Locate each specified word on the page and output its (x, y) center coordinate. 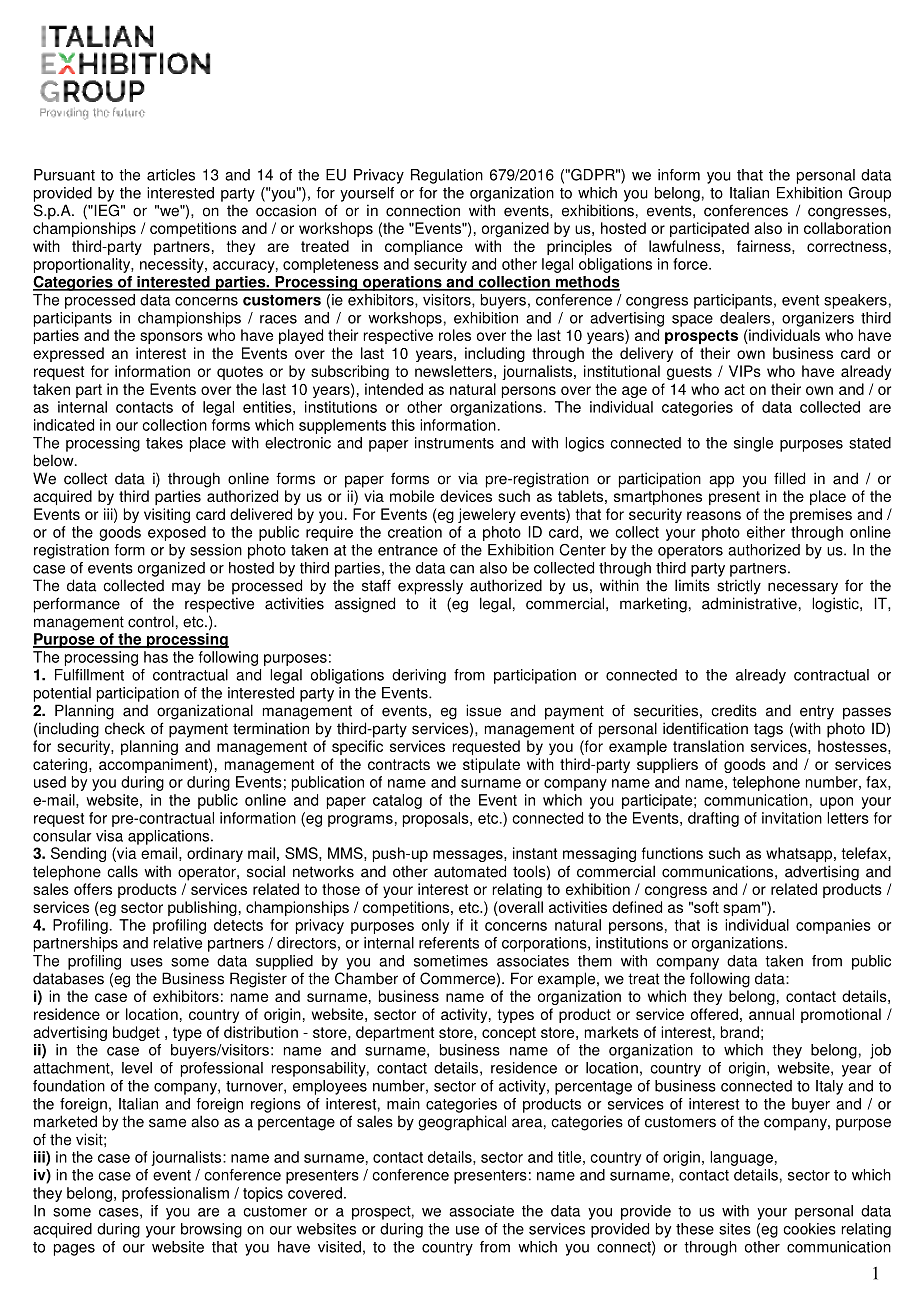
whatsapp (800, 854)
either (766, 532)
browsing (211, 1230)
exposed (177, 533)
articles (171, 175)
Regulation (447, 176)
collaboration (847, 228)
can (462, 569)
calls (122, 871)
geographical (462, 1123)
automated (470, 871)
